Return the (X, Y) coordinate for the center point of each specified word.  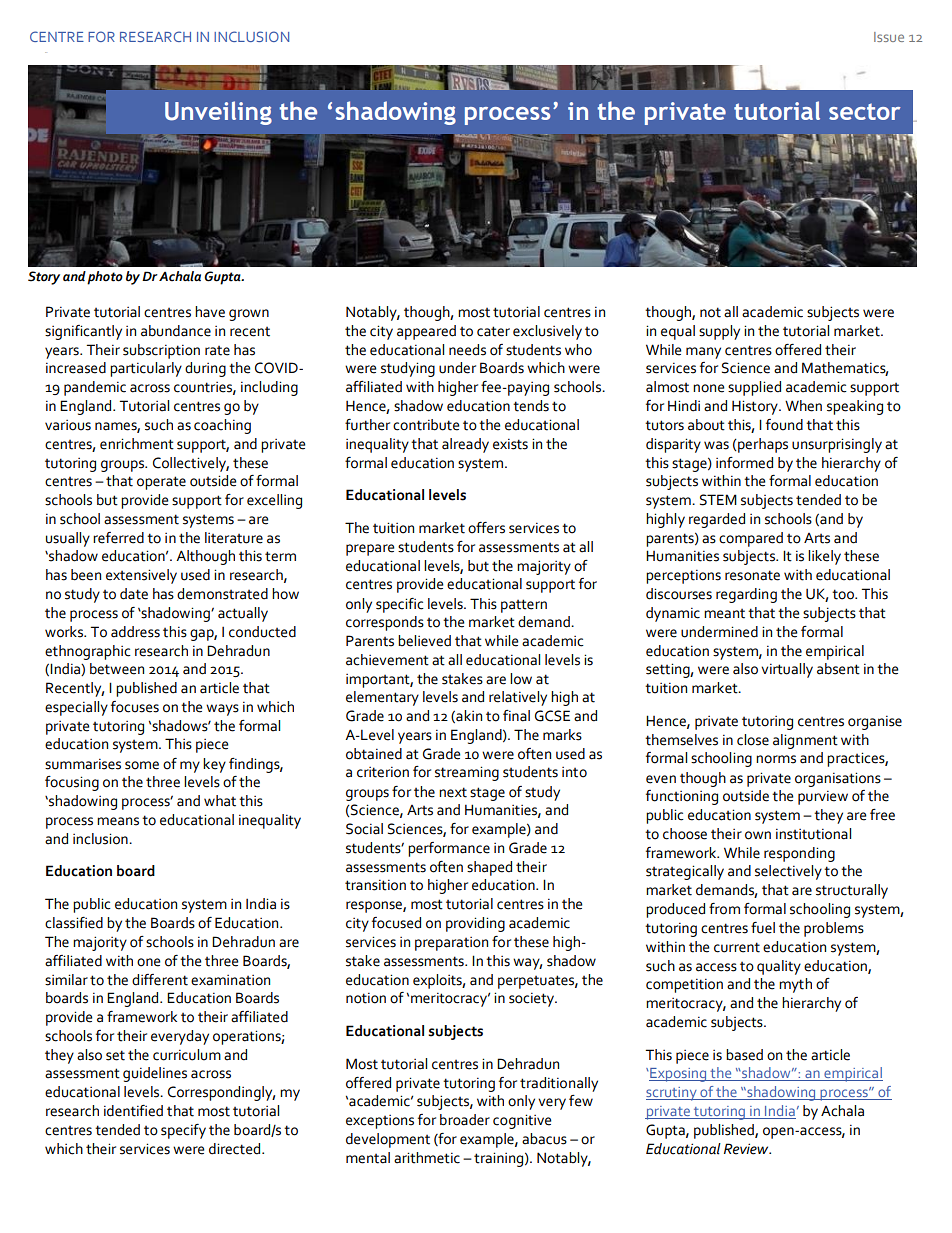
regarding (746, 595)
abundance (176, 331)
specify (183, 1131)
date (134, 594)
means (118, 821)
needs (467, 350)
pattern (524, 606)
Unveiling (218, 113)
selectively (788, 872)
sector (865, 111)
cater (493, 331)
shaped (489, 868)
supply (719, 332)
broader (465, 1120)
